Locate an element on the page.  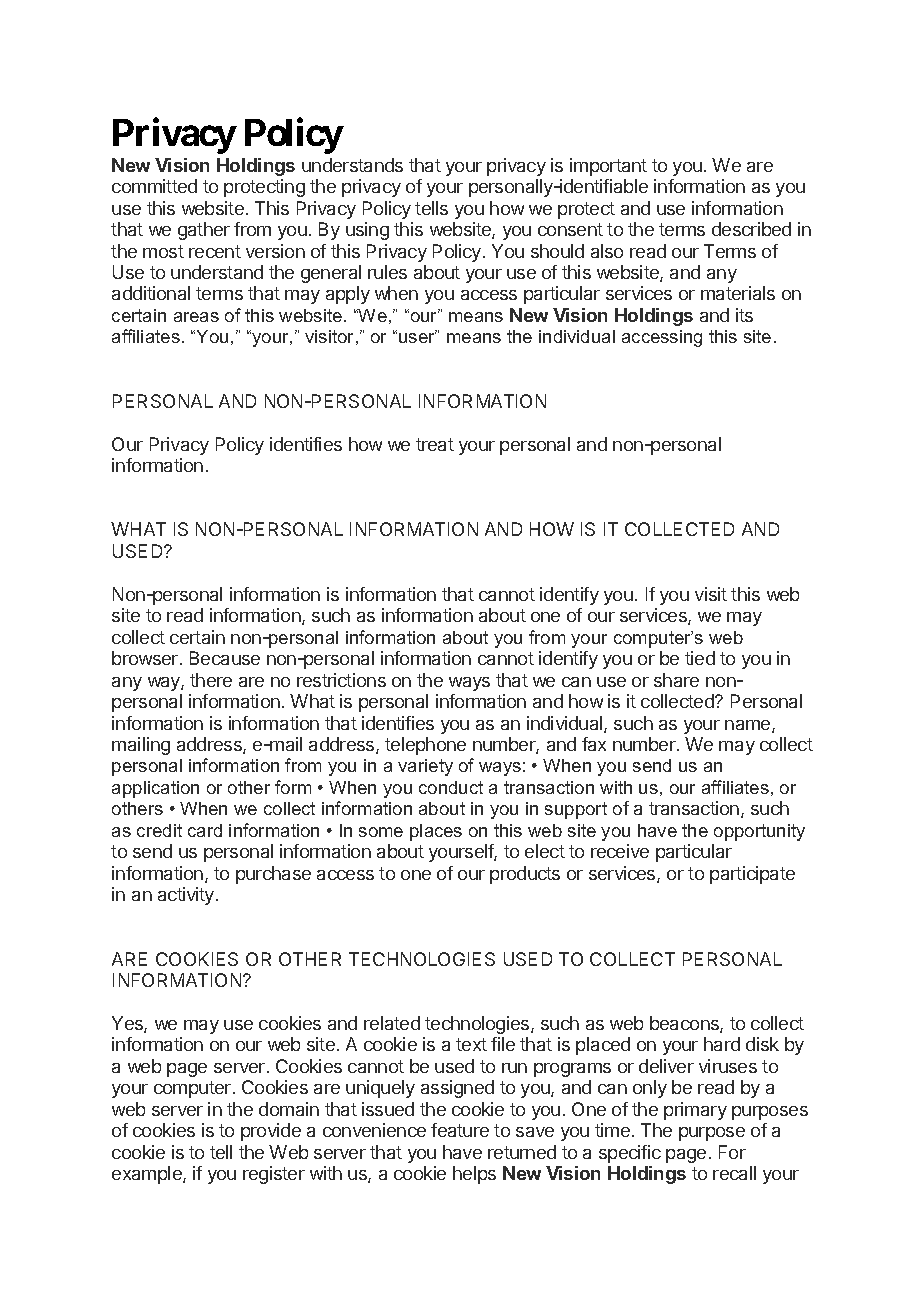
there is located at coordinates (211, 680).
